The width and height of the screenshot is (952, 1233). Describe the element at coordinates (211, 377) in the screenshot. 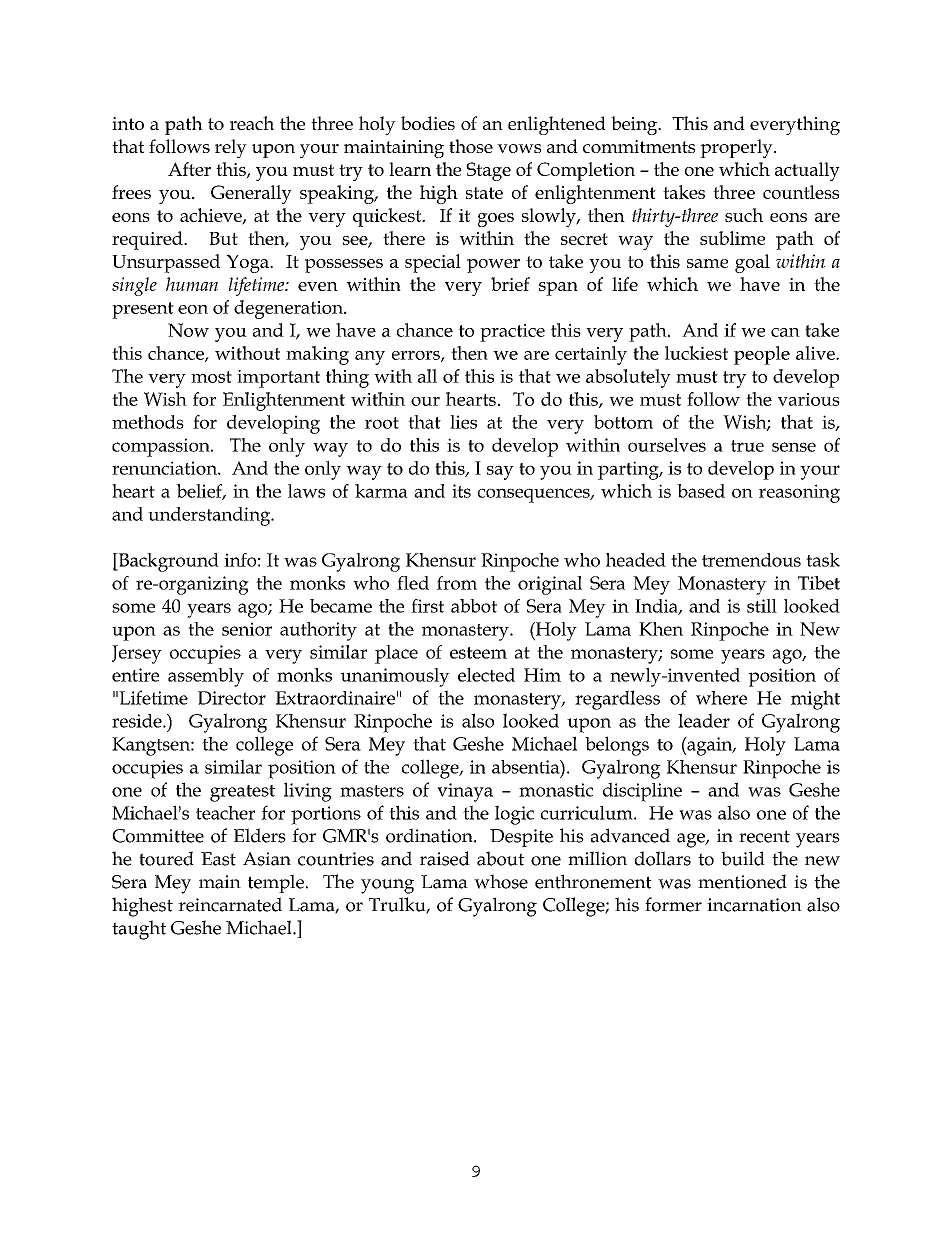

I see `most` at that location.
